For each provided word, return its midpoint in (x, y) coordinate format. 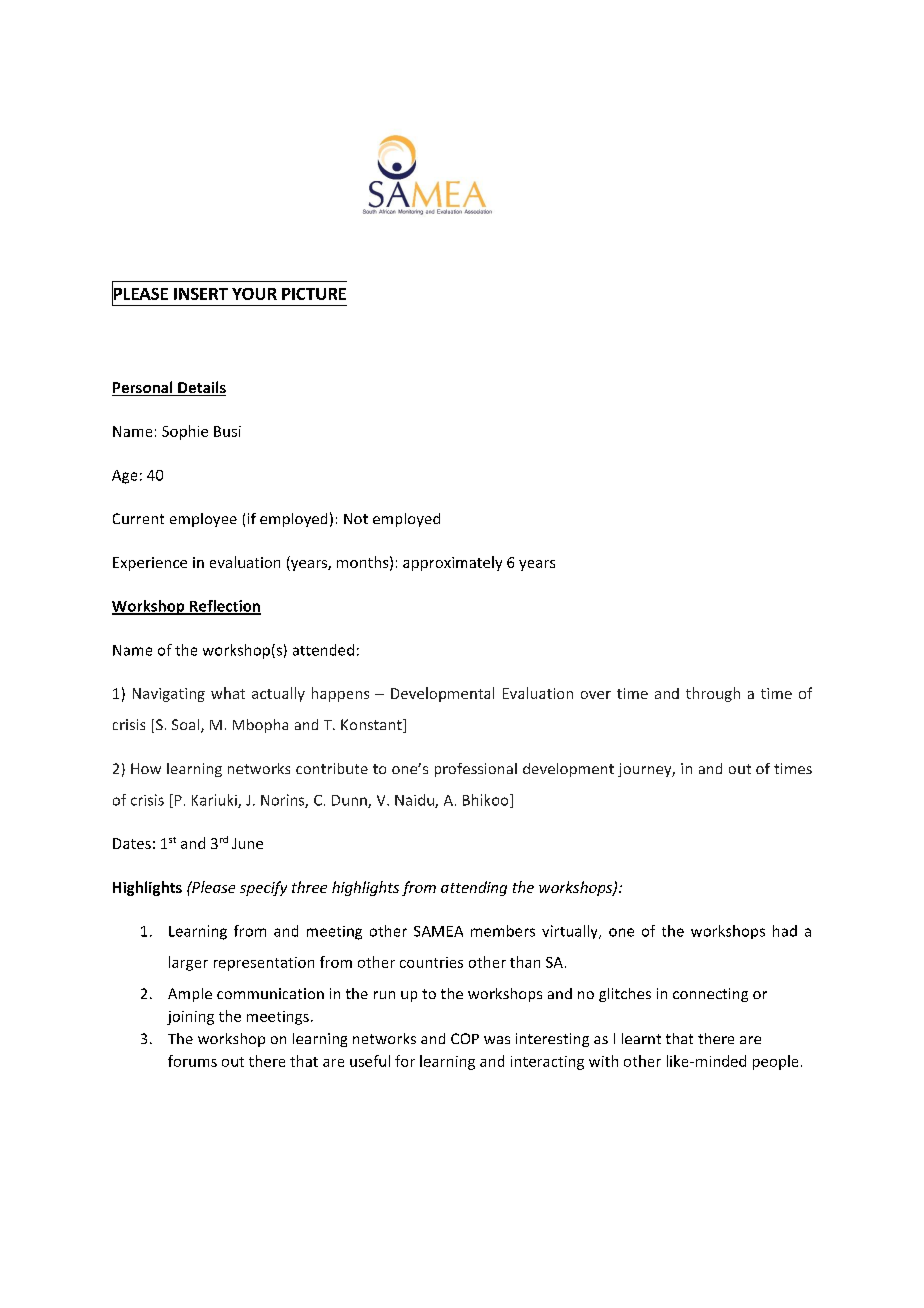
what (228, 693)
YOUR (254, 294)
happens (340, 694)
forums (192, 1061)
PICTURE (314, 294)
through (713, 694)
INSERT (201, 294)
